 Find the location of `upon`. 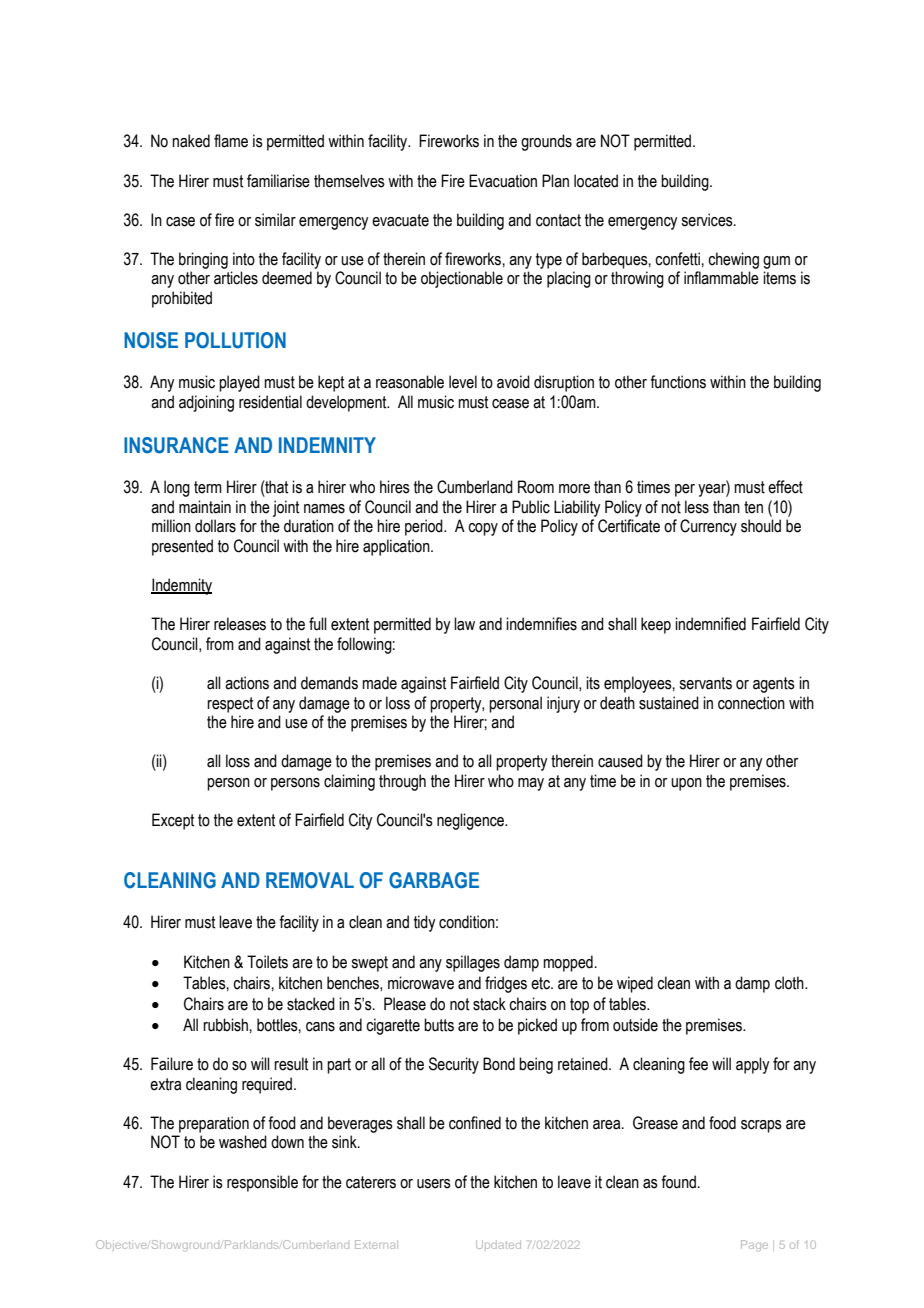

upon is located at coordinates (686, 784).
